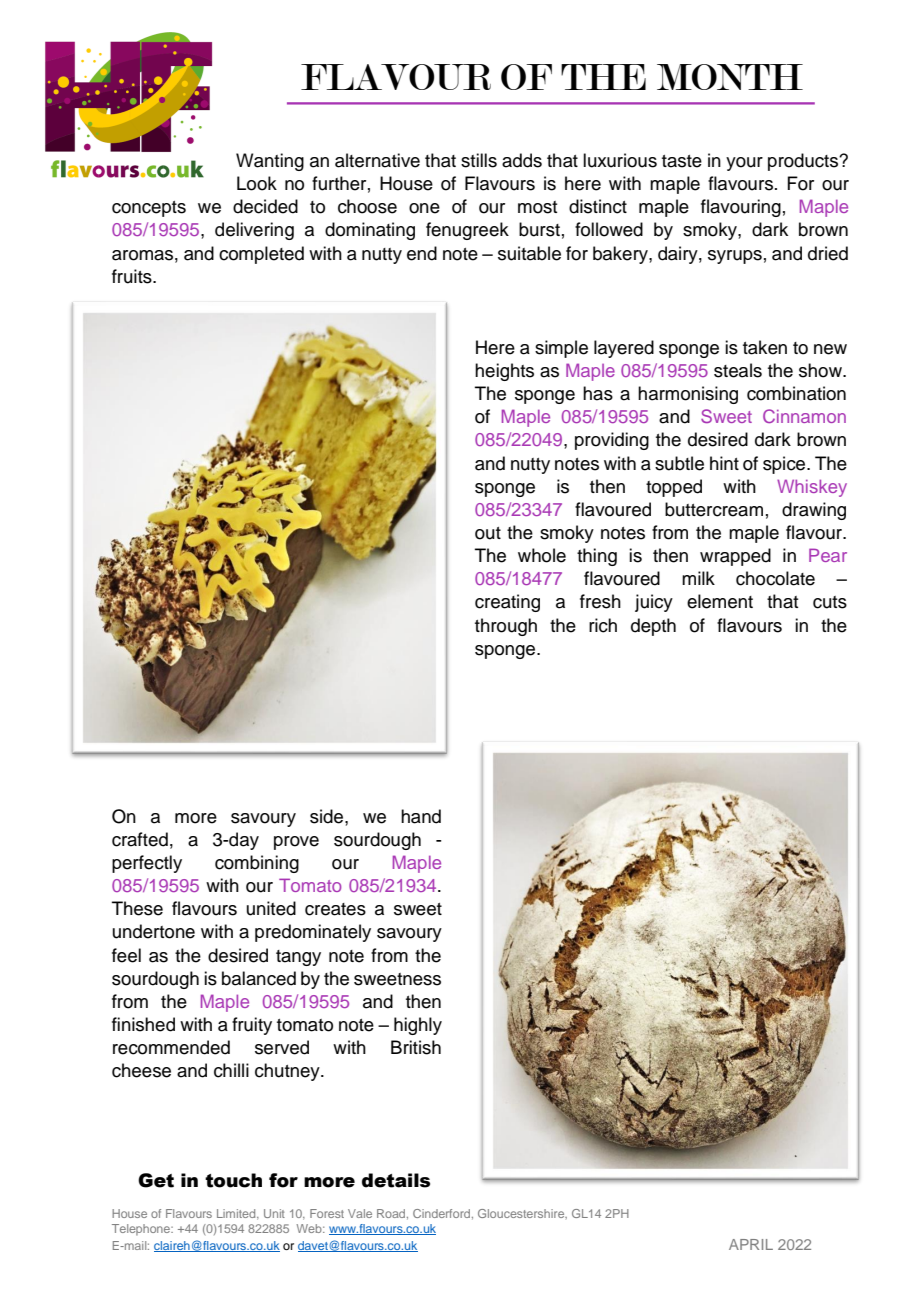 The width and height of the screenshot is (924, 1308). Describe the element at coordinates (522, 1214) in the screenshot. I see `Gloucestershire` at that location.
